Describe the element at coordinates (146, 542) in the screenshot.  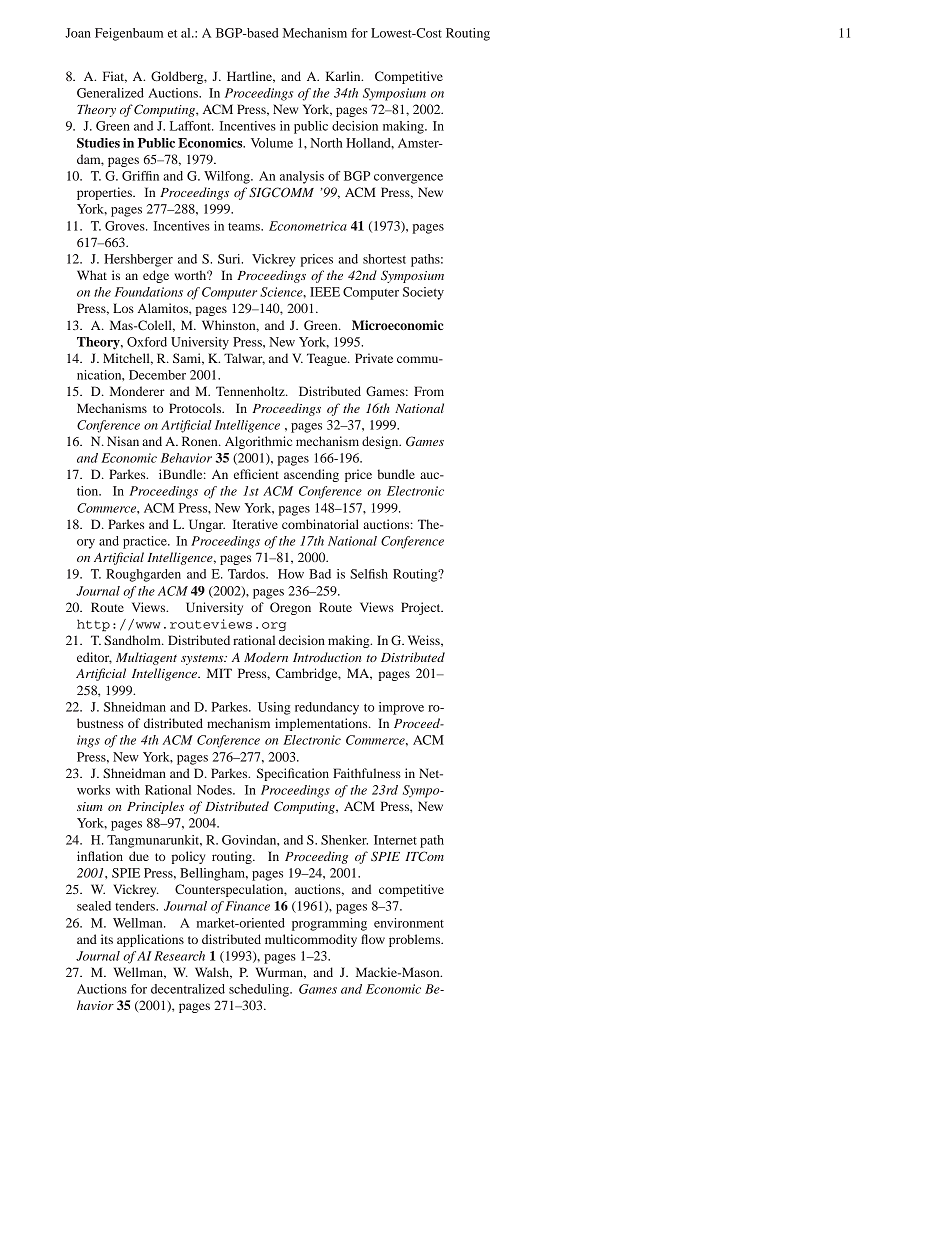
I see `practice` at that location.
